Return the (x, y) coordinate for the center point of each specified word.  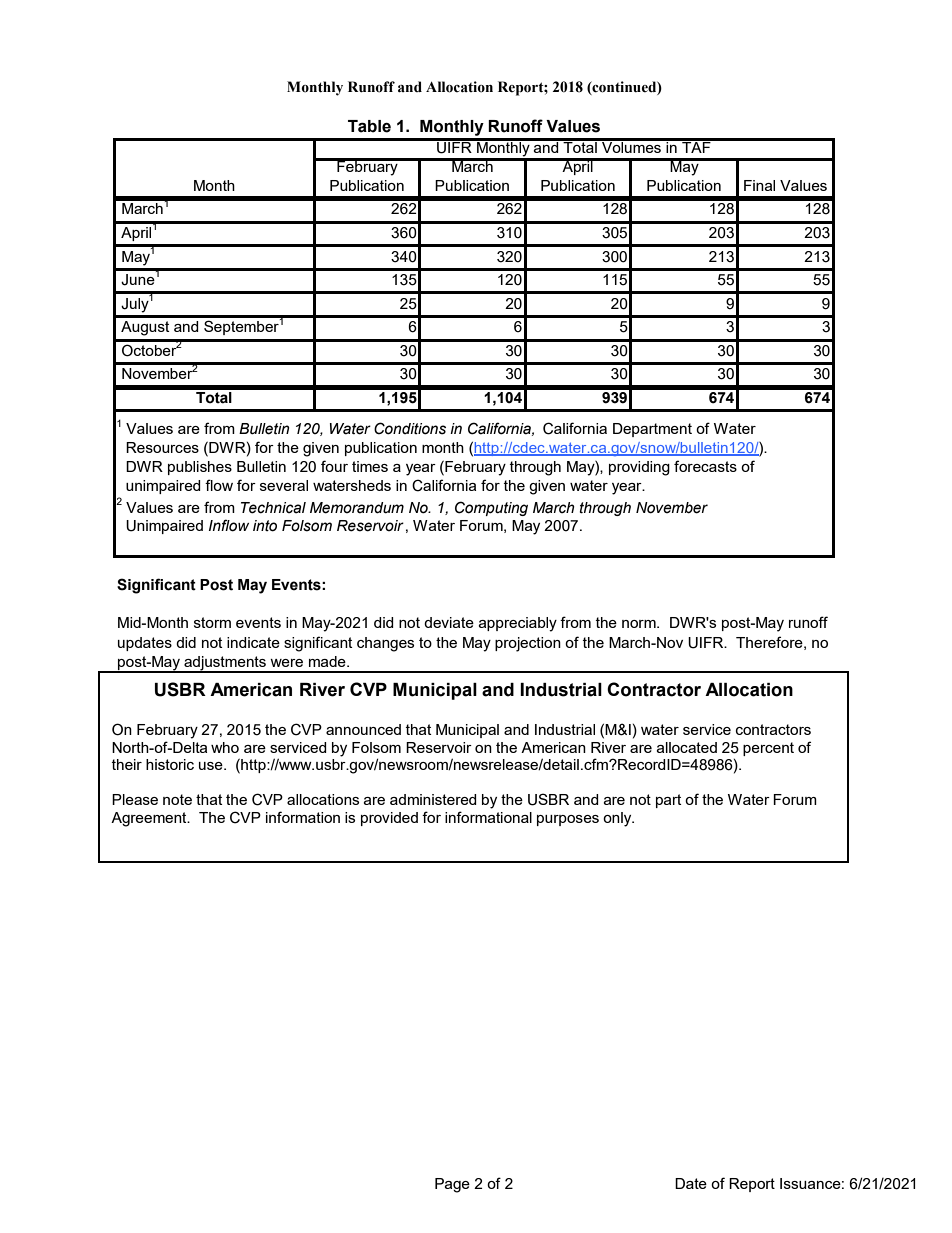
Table (369, 126)
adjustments (225, 664)
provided (389, 819)
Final (759, 185)
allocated (687, 747)
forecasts (705, 466)
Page (452, 1185)
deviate (449, 622)
